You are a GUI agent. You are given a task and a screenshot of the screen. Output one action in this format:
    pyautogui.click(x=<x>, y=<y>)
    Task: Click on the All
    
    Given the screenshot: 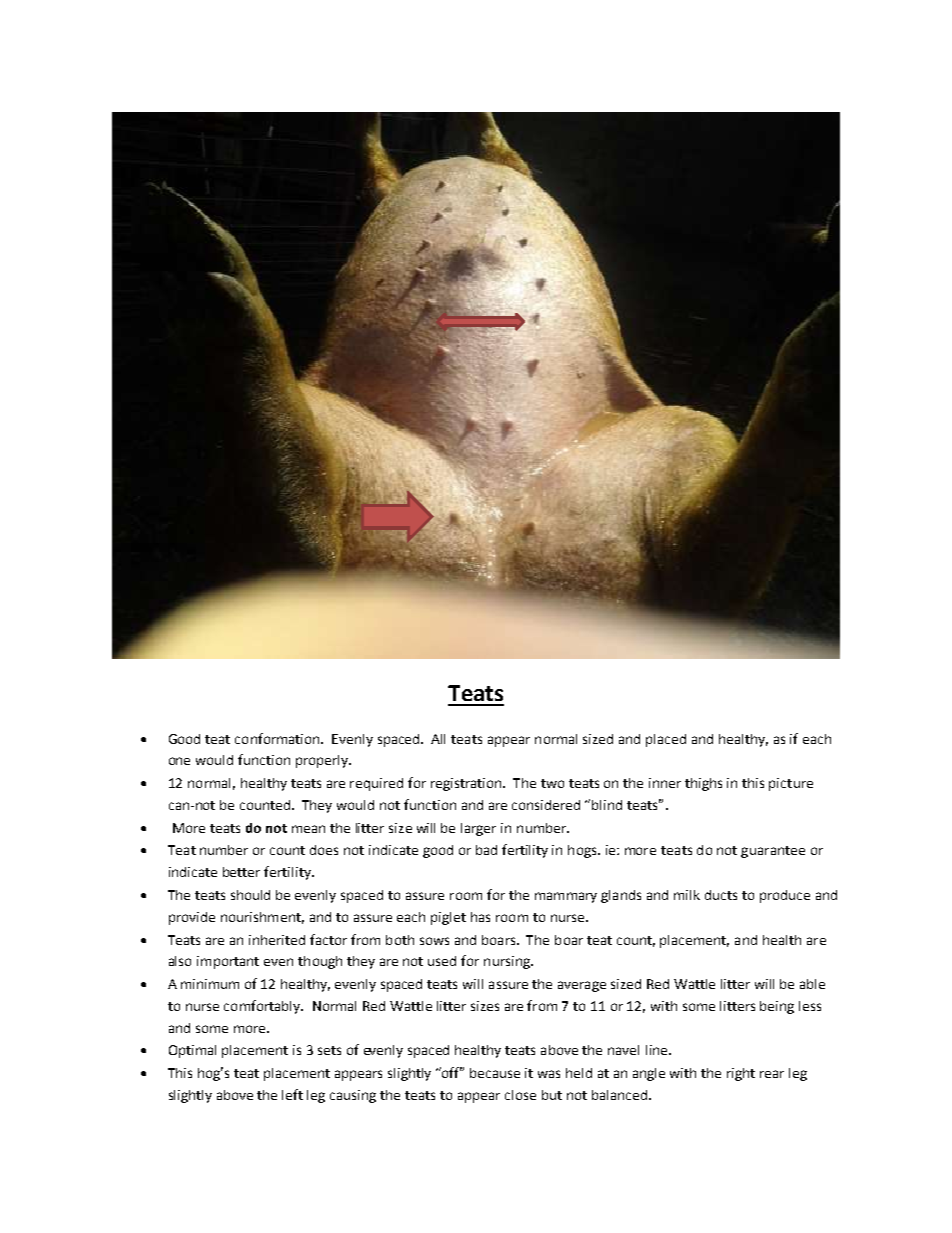 What is the action you would take?
    pyautogui.click(x=438, y=739)
